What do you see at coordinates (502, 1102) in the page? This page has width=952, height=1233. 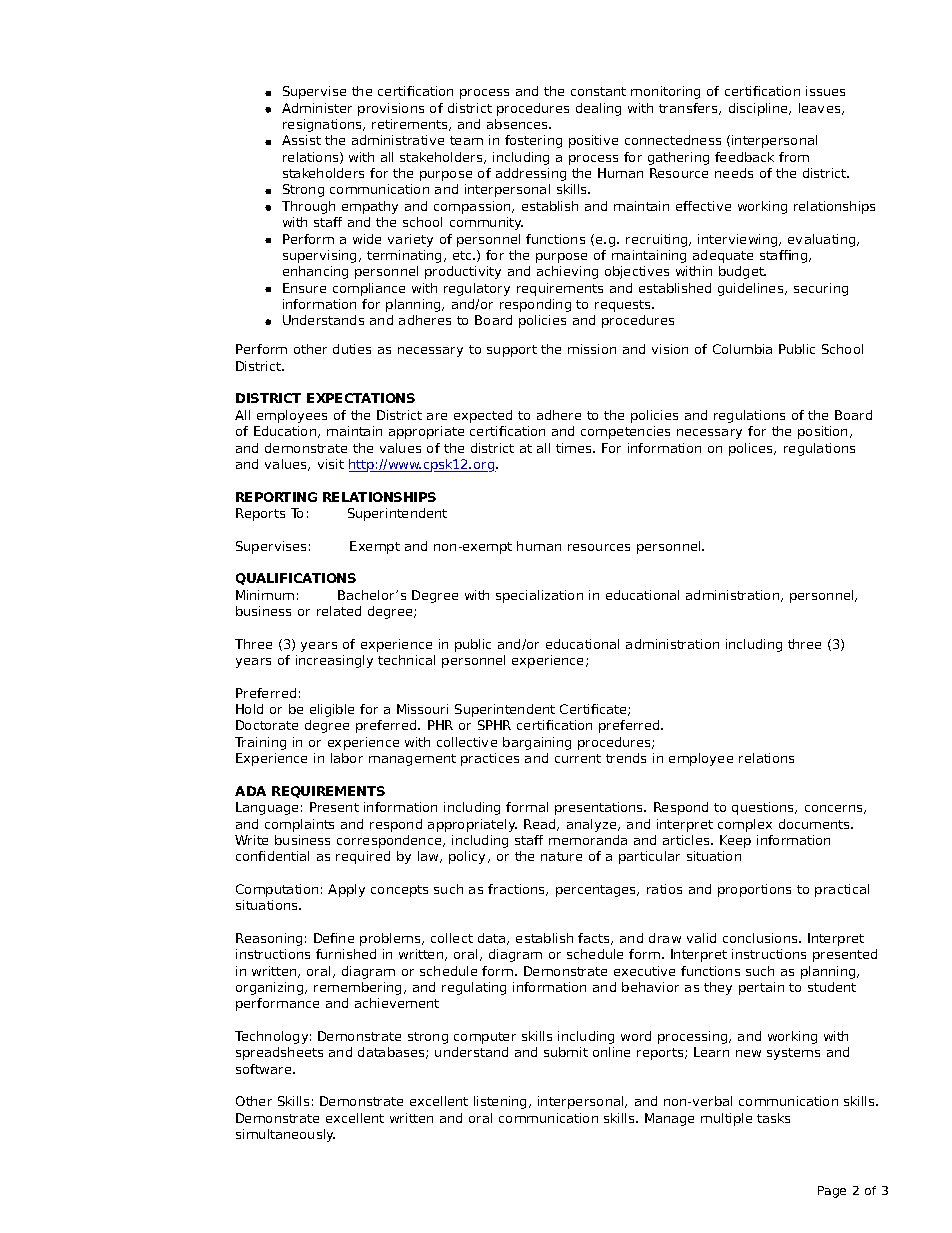 I see `listening` at bounding box center [502, 1102].
